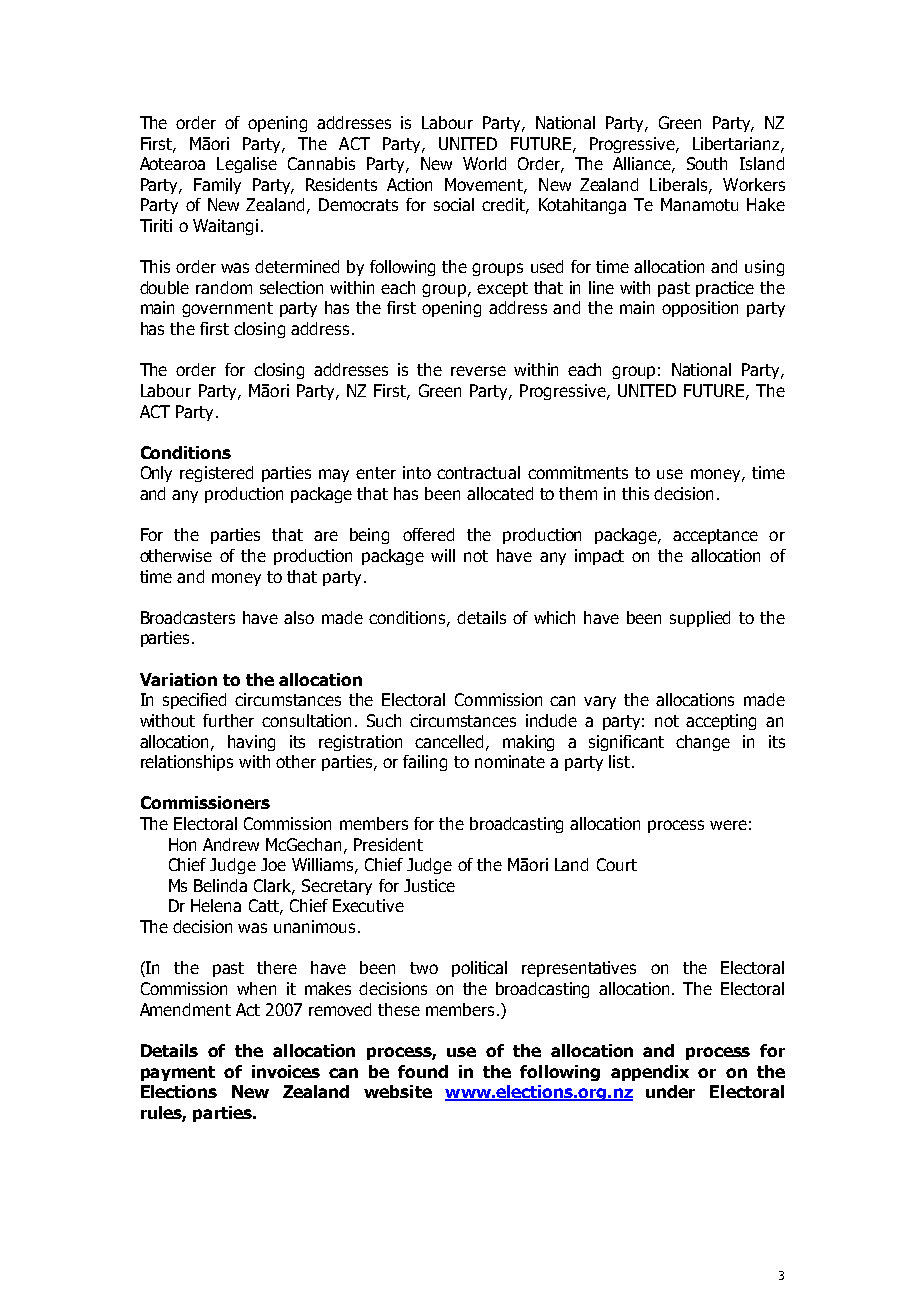 This screenshot has width=924, height=1308. What do you see at coordinates (454, 204) in the screenshot?
I see `social` at bounding box center [454, 204].
